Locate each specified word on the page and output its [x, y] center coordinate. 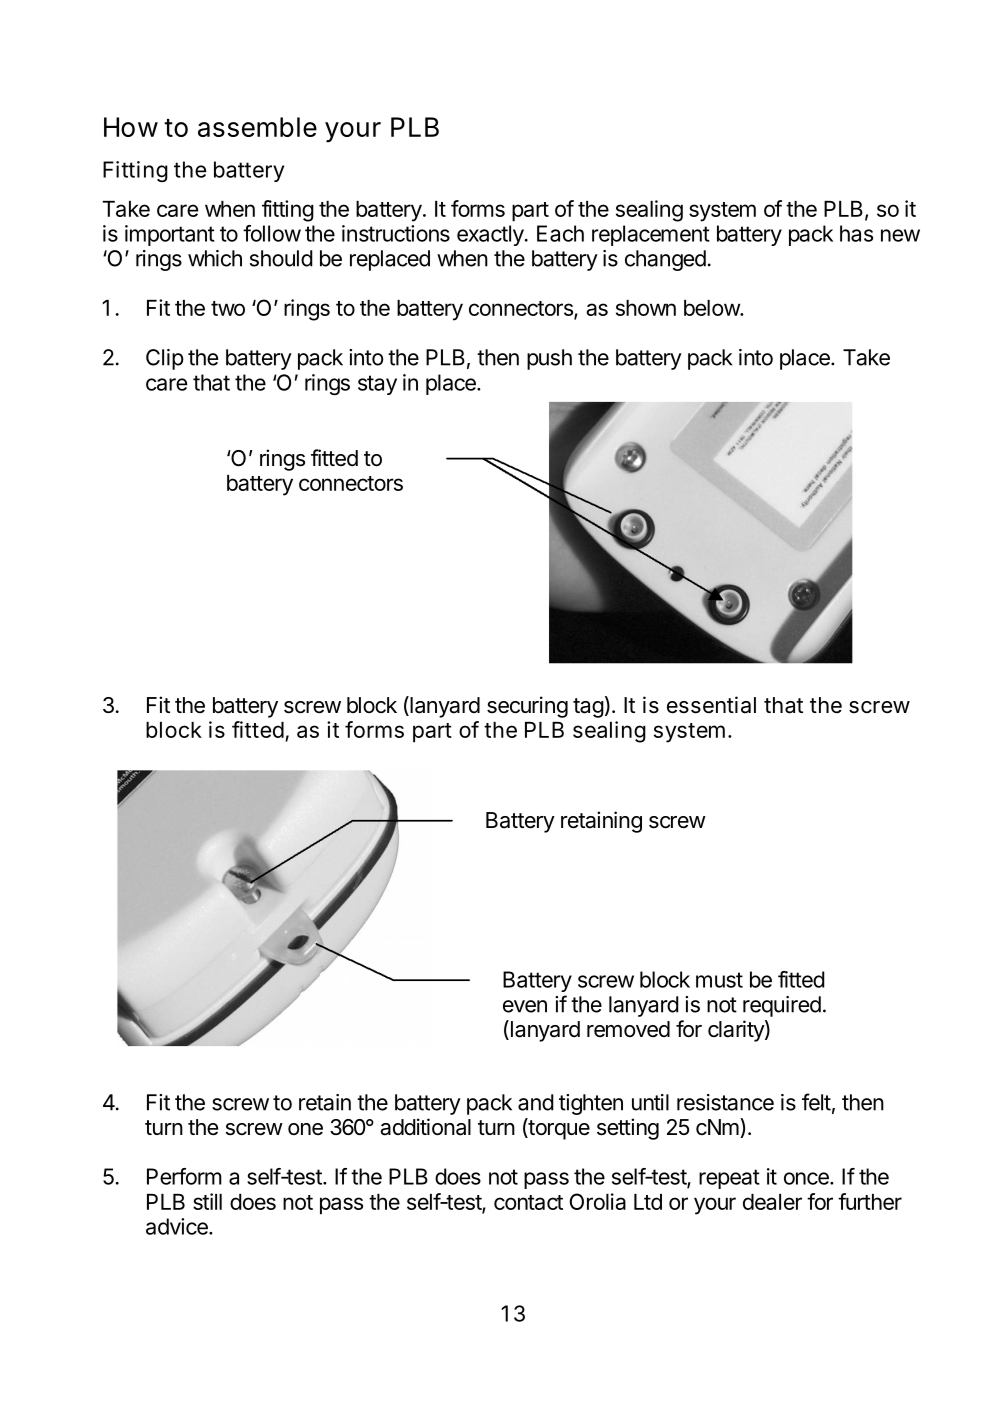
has [856, 233]
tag [588, 708]
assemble [257, 127]
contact [528, 1202]
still [207, 1201]
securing [527, 707]
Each [560, 233]
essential [711, 705]
